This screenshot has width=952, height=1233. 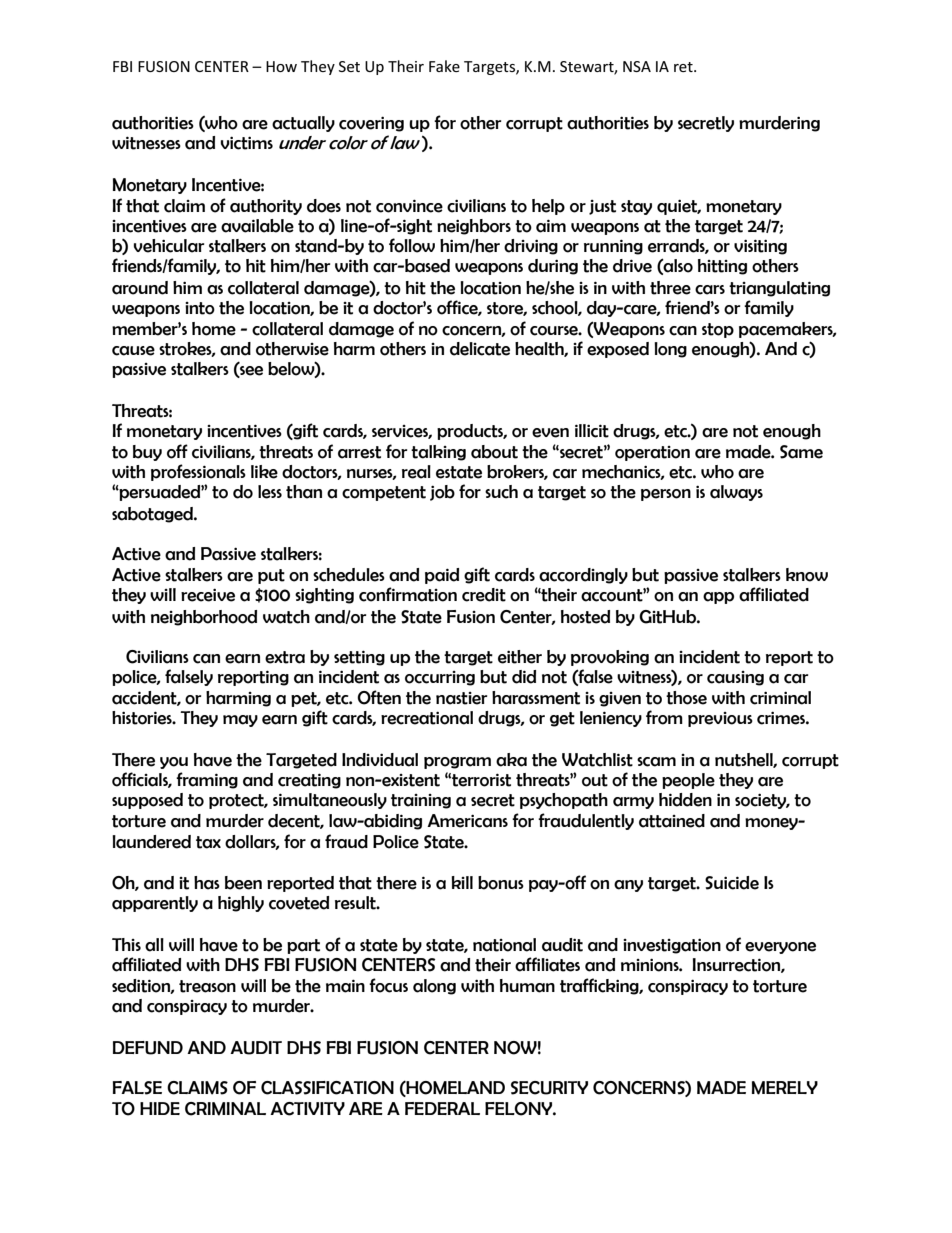 What do you see at coordinates (444, 66) in the screenshot?
I see `Fake` at bounding box center [444, 66].
